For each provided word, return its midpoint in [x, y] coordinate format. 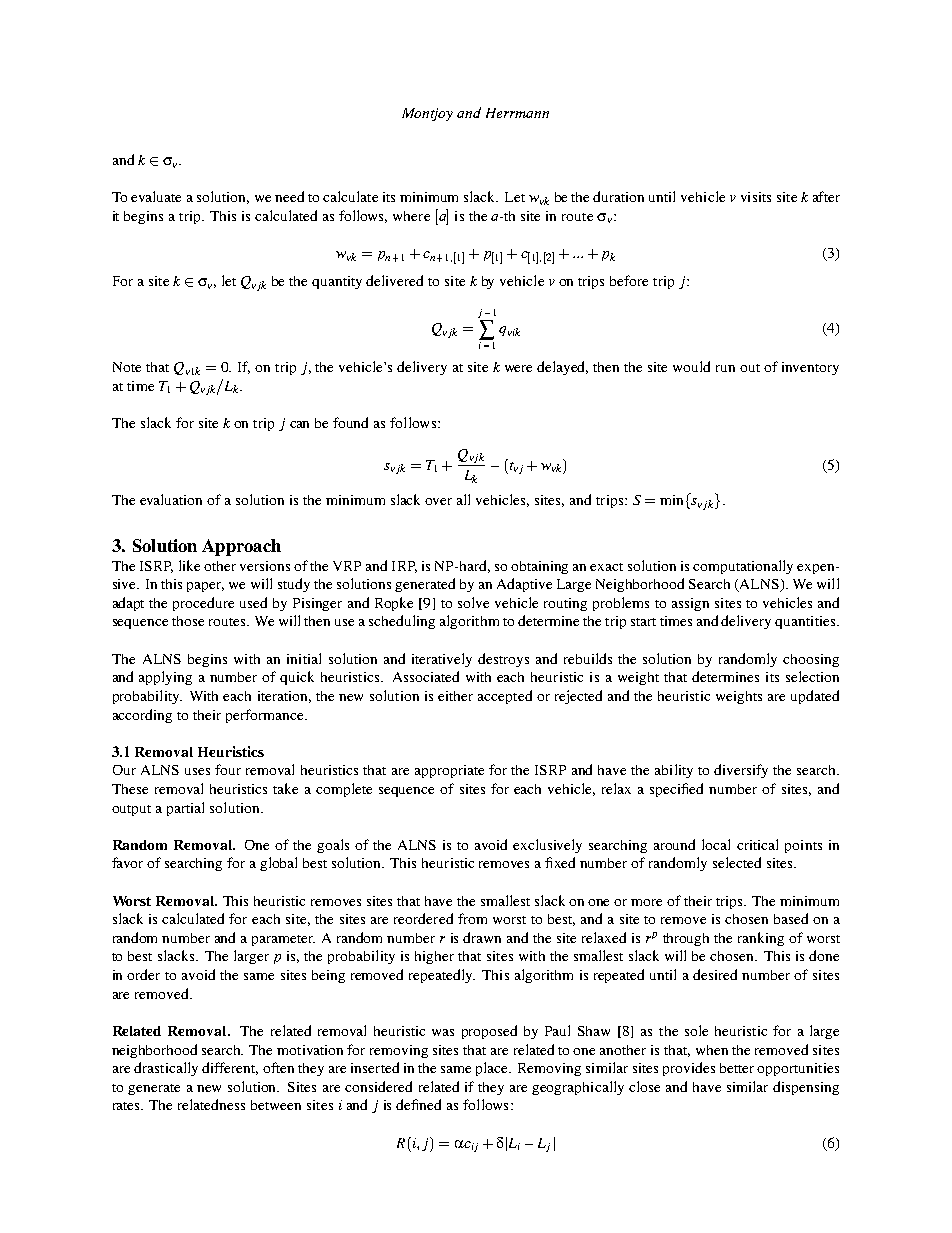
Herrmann [517, 113]
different [230, 1068]
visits [756, 197]
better [737, 1068]
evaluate [156, 196]
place [493, 1069]
